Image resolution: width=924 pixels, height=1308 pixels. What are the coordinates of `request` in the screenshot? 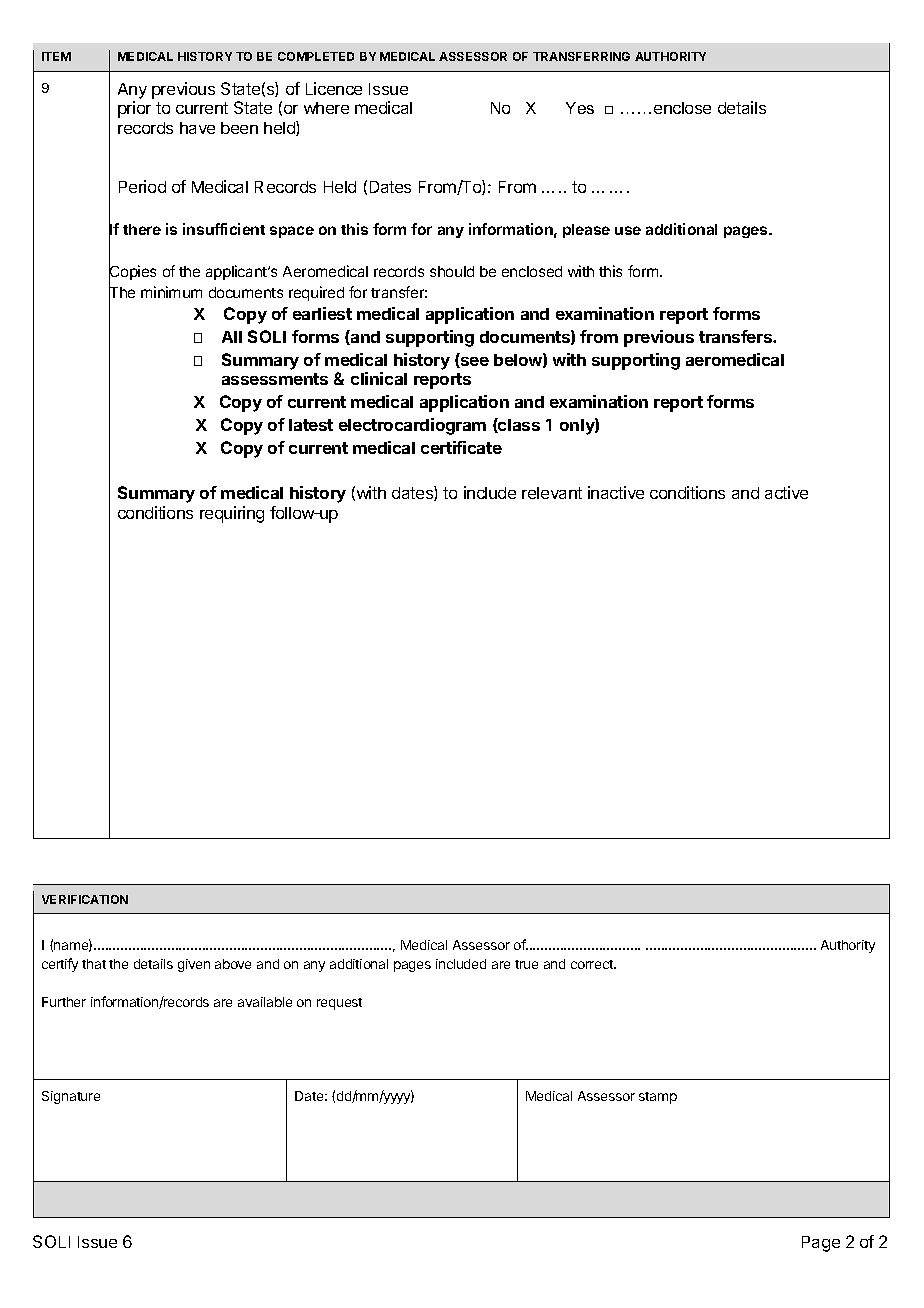 It's located at (339, 1004).
